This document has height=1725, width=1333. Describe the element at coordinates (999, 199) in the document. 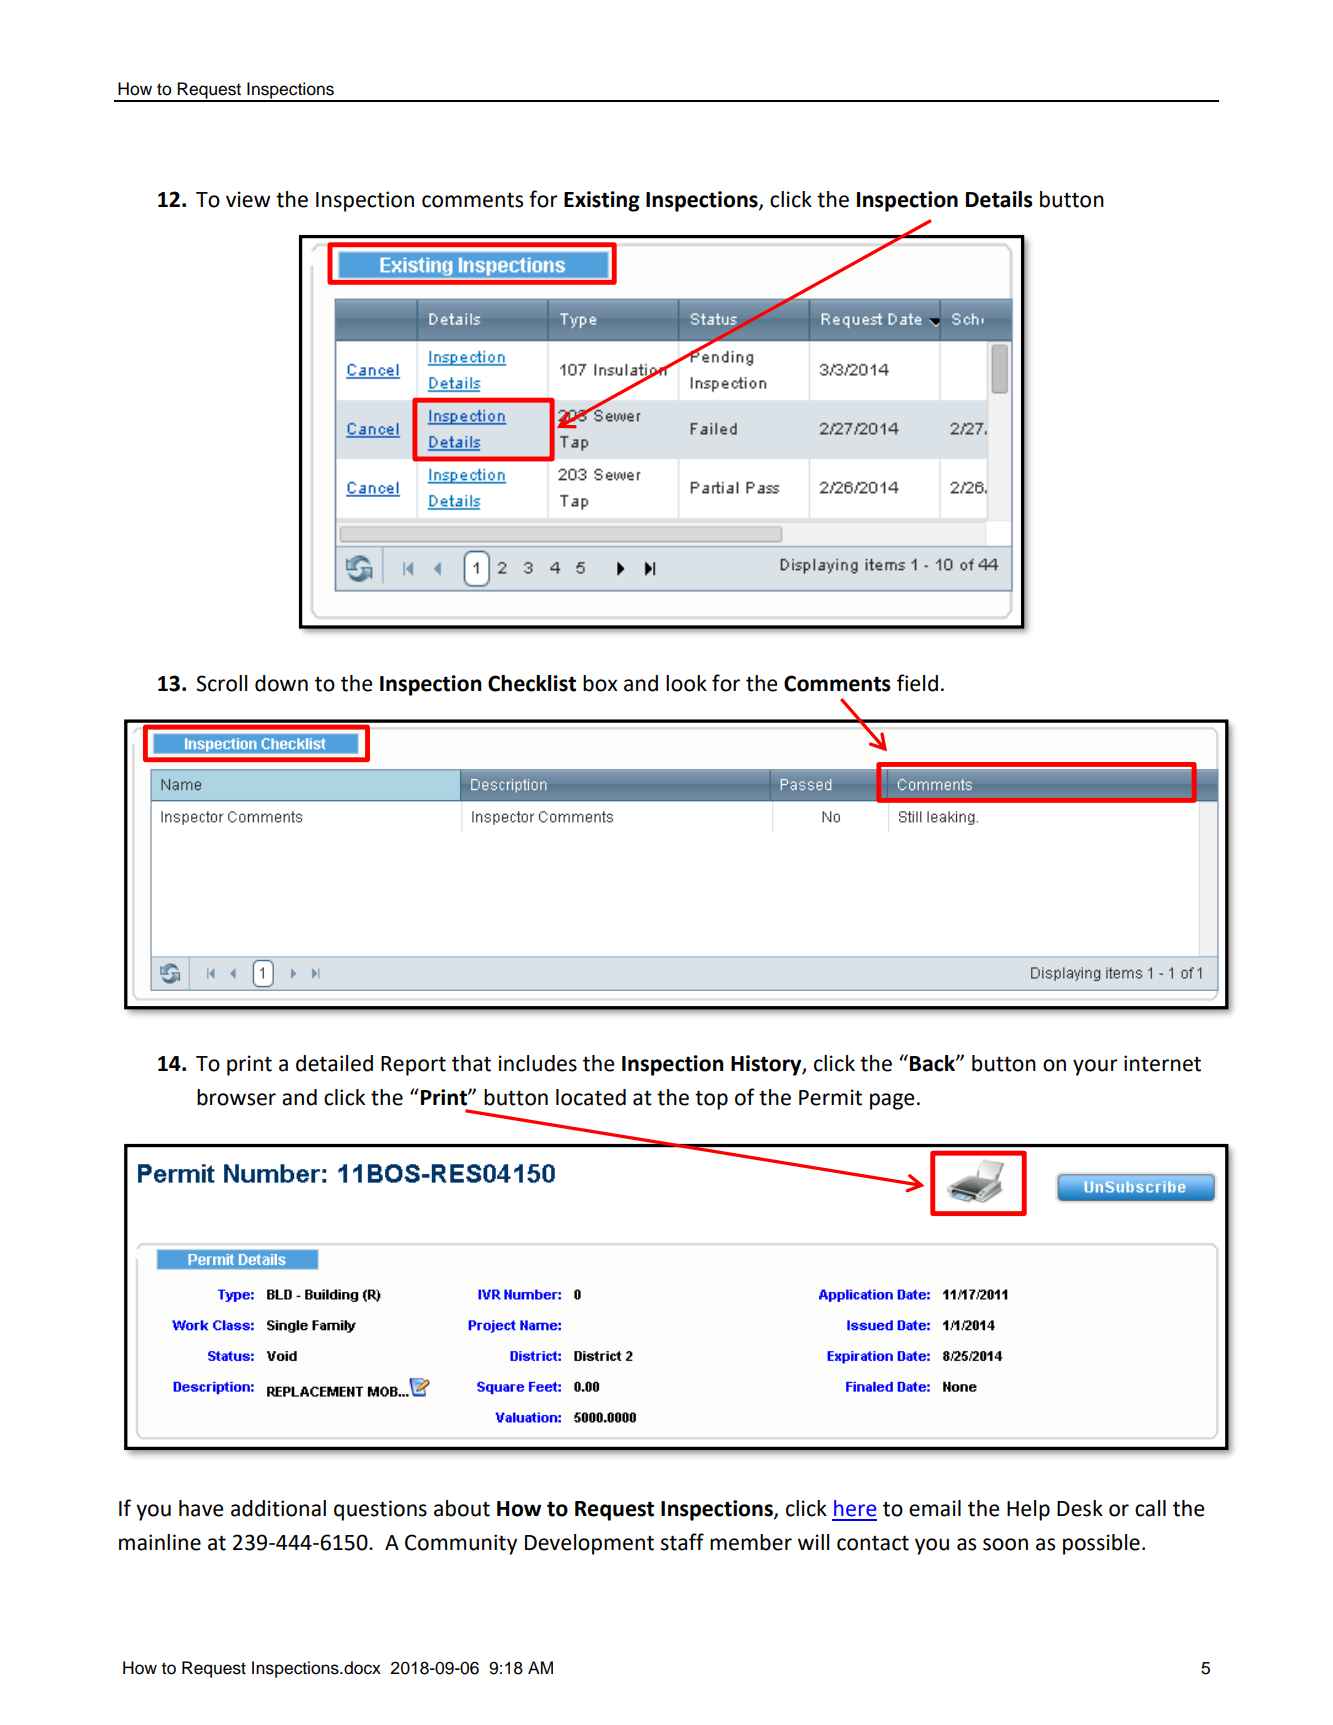

I see `Details` at that location.
